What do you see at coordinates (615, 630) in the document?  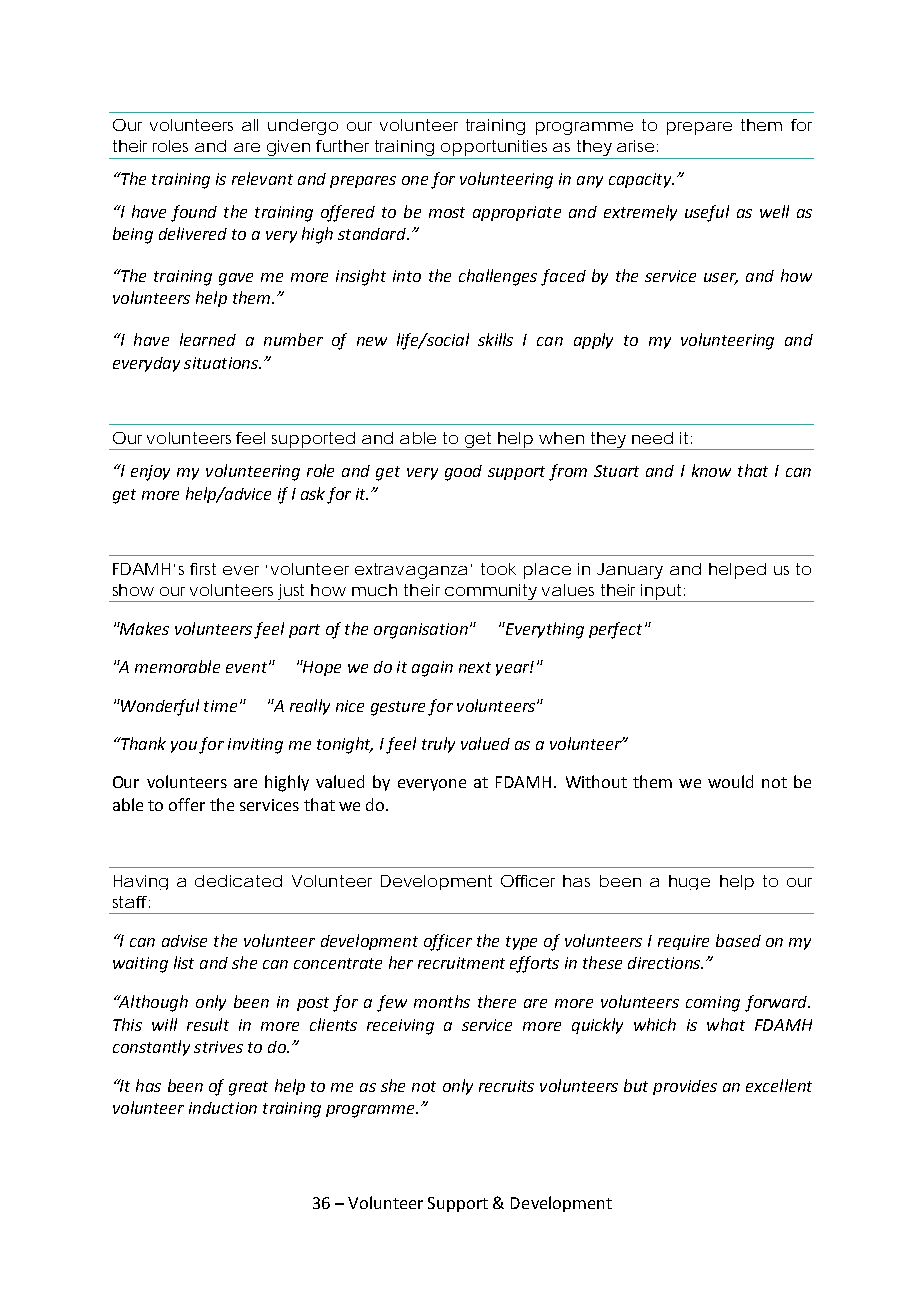 I see `perfect` at bounding box center [615, 630].
